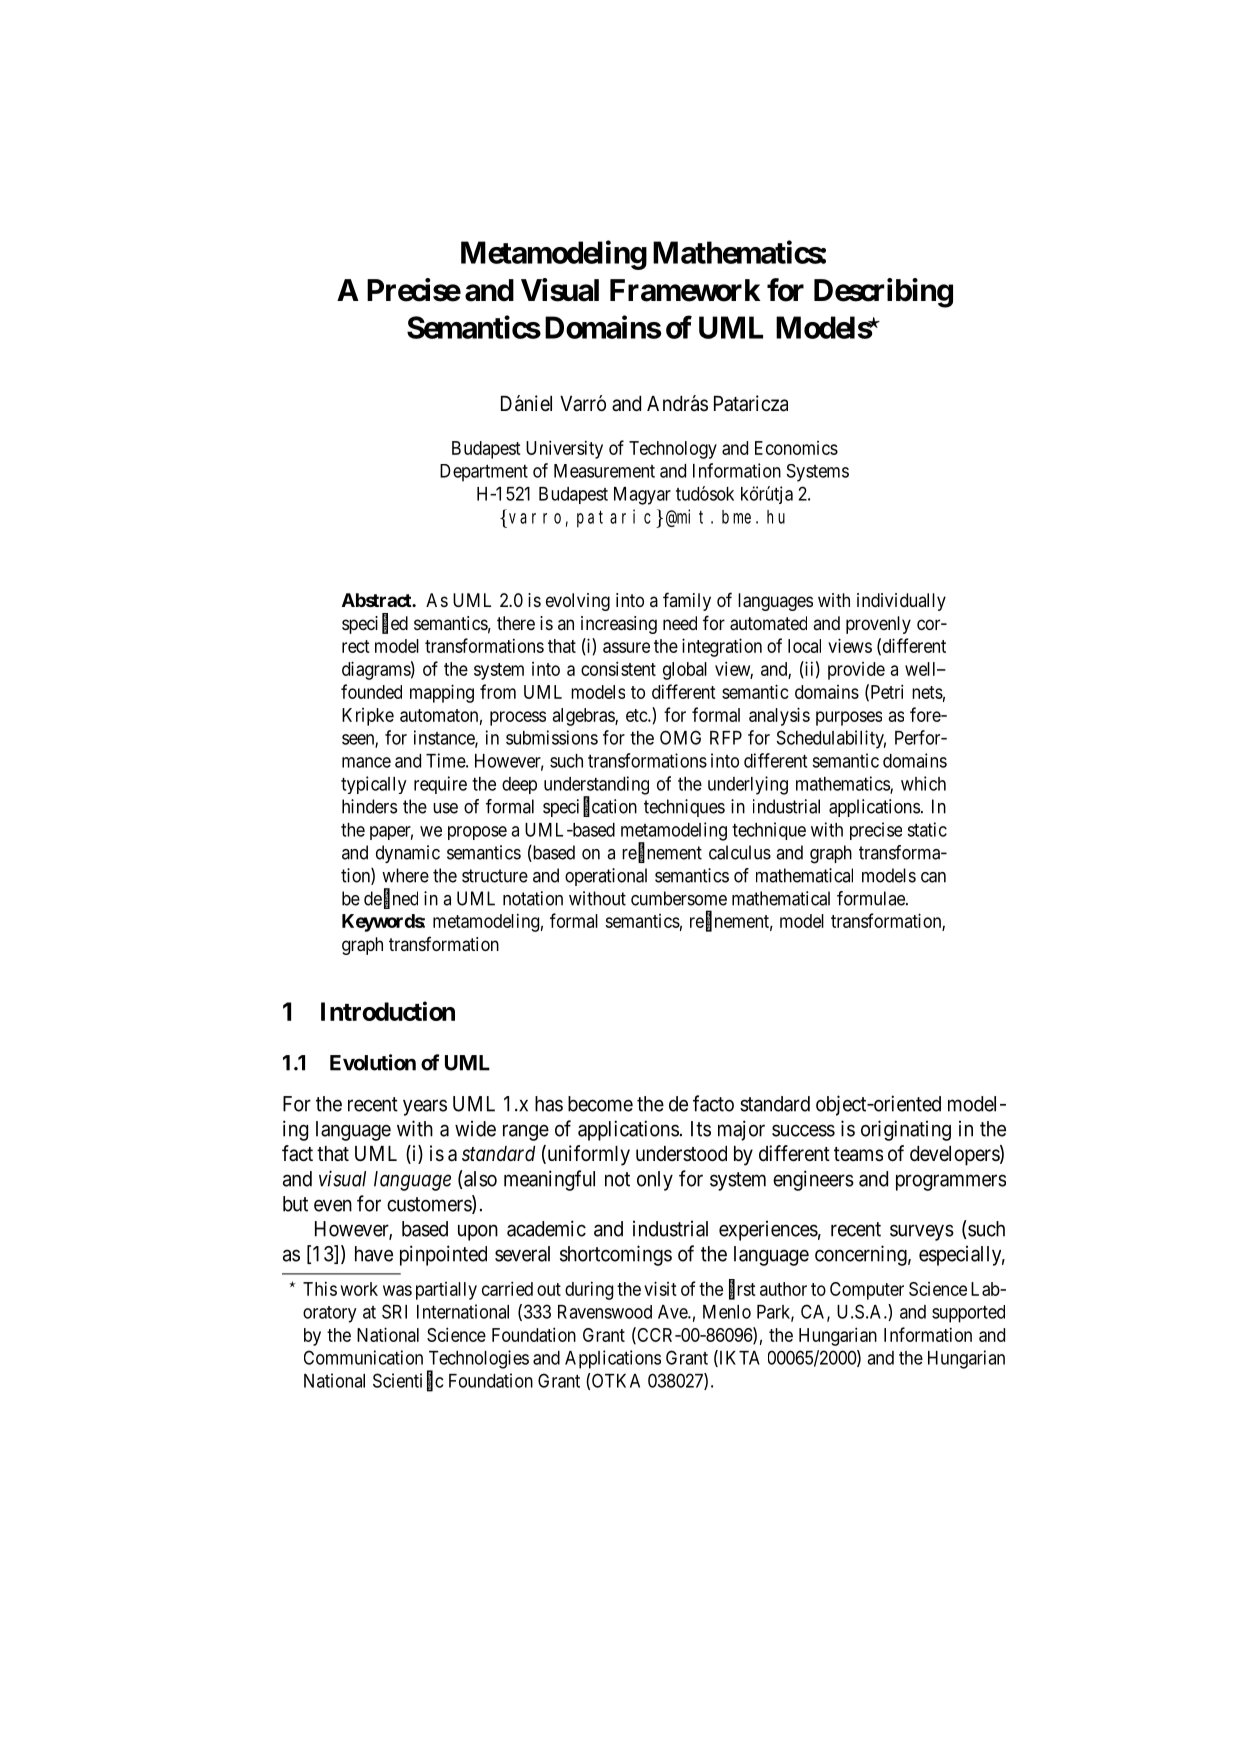 Image resolution: width=1245 pixels, height=1762 pixels. Describe the element at coordinates (391, 899) in the screenshot. I see `defined` at that location.
